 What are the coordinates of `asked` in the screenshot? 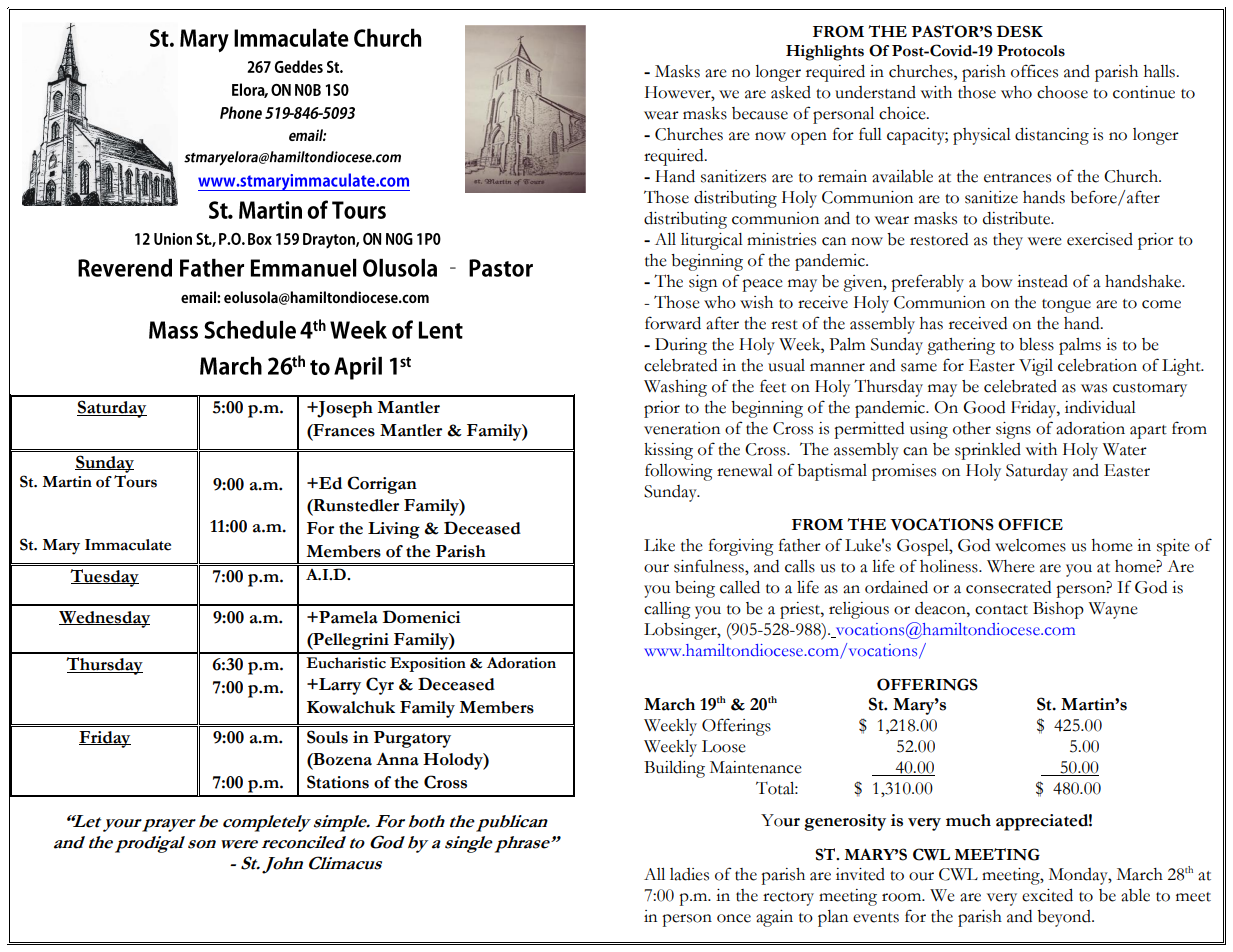 It's located at (791, 92).
